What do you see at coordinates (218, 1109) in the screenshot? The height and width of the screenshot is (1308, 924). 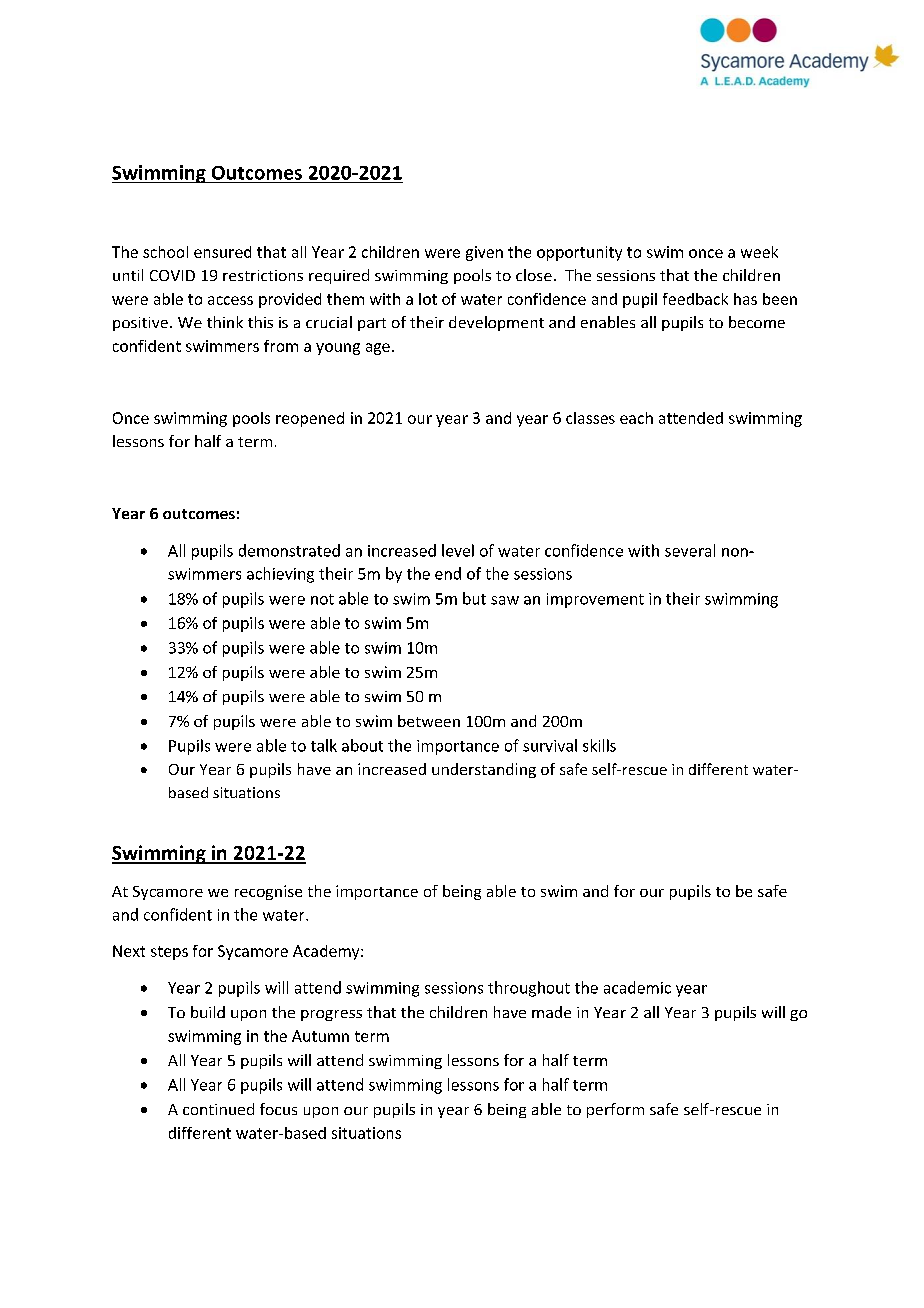 I see `continued` at bounding box center [218, 1109].
